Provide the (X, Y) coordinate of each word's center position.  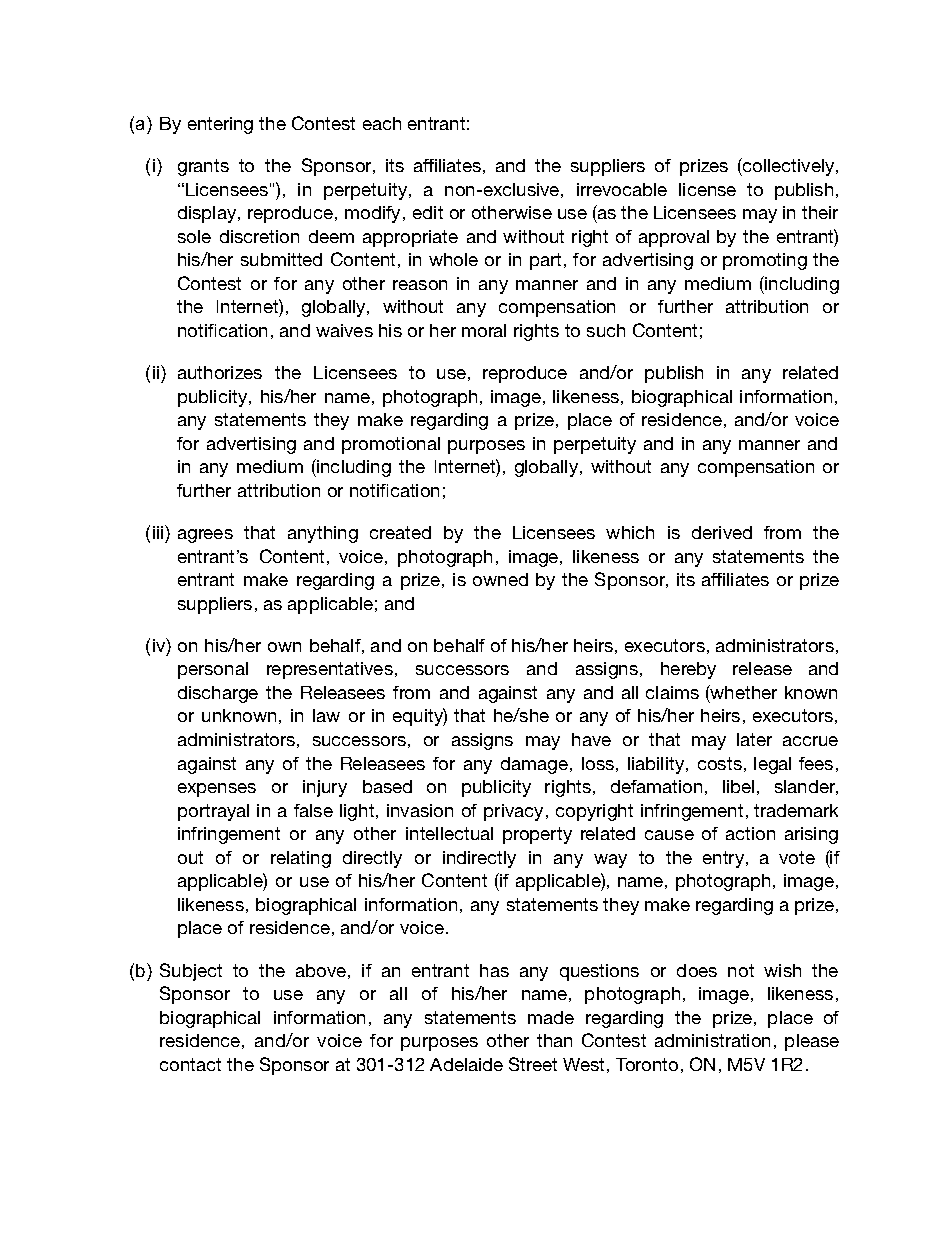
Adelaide (466, 1064)
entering (220, 125)
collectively (789, 167)
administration (712, 1040)
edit (428, 212)
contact (190, 1064)
